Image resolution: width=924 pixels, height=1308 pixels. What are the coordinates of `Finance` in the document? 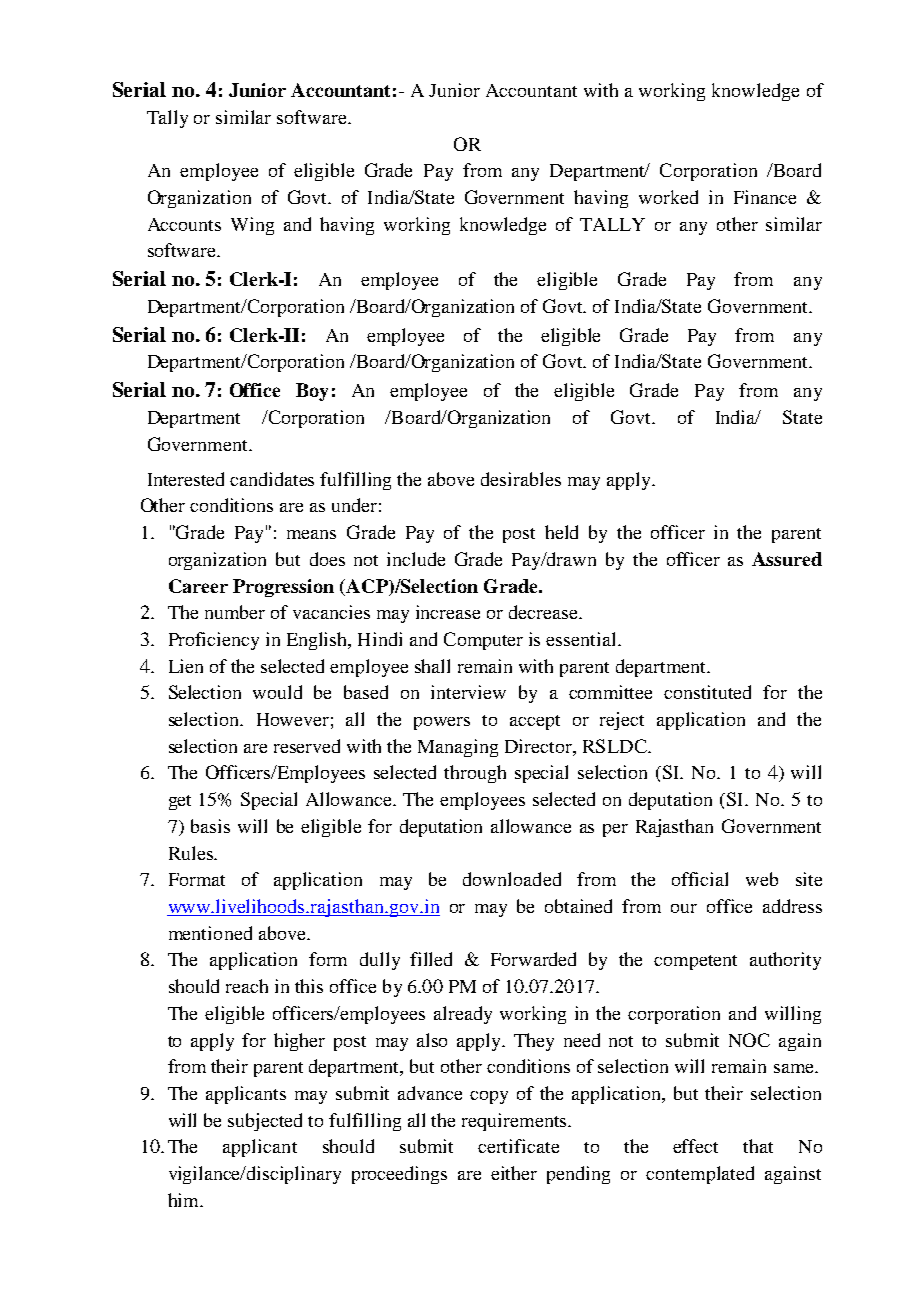 It's located at (765, 197).
